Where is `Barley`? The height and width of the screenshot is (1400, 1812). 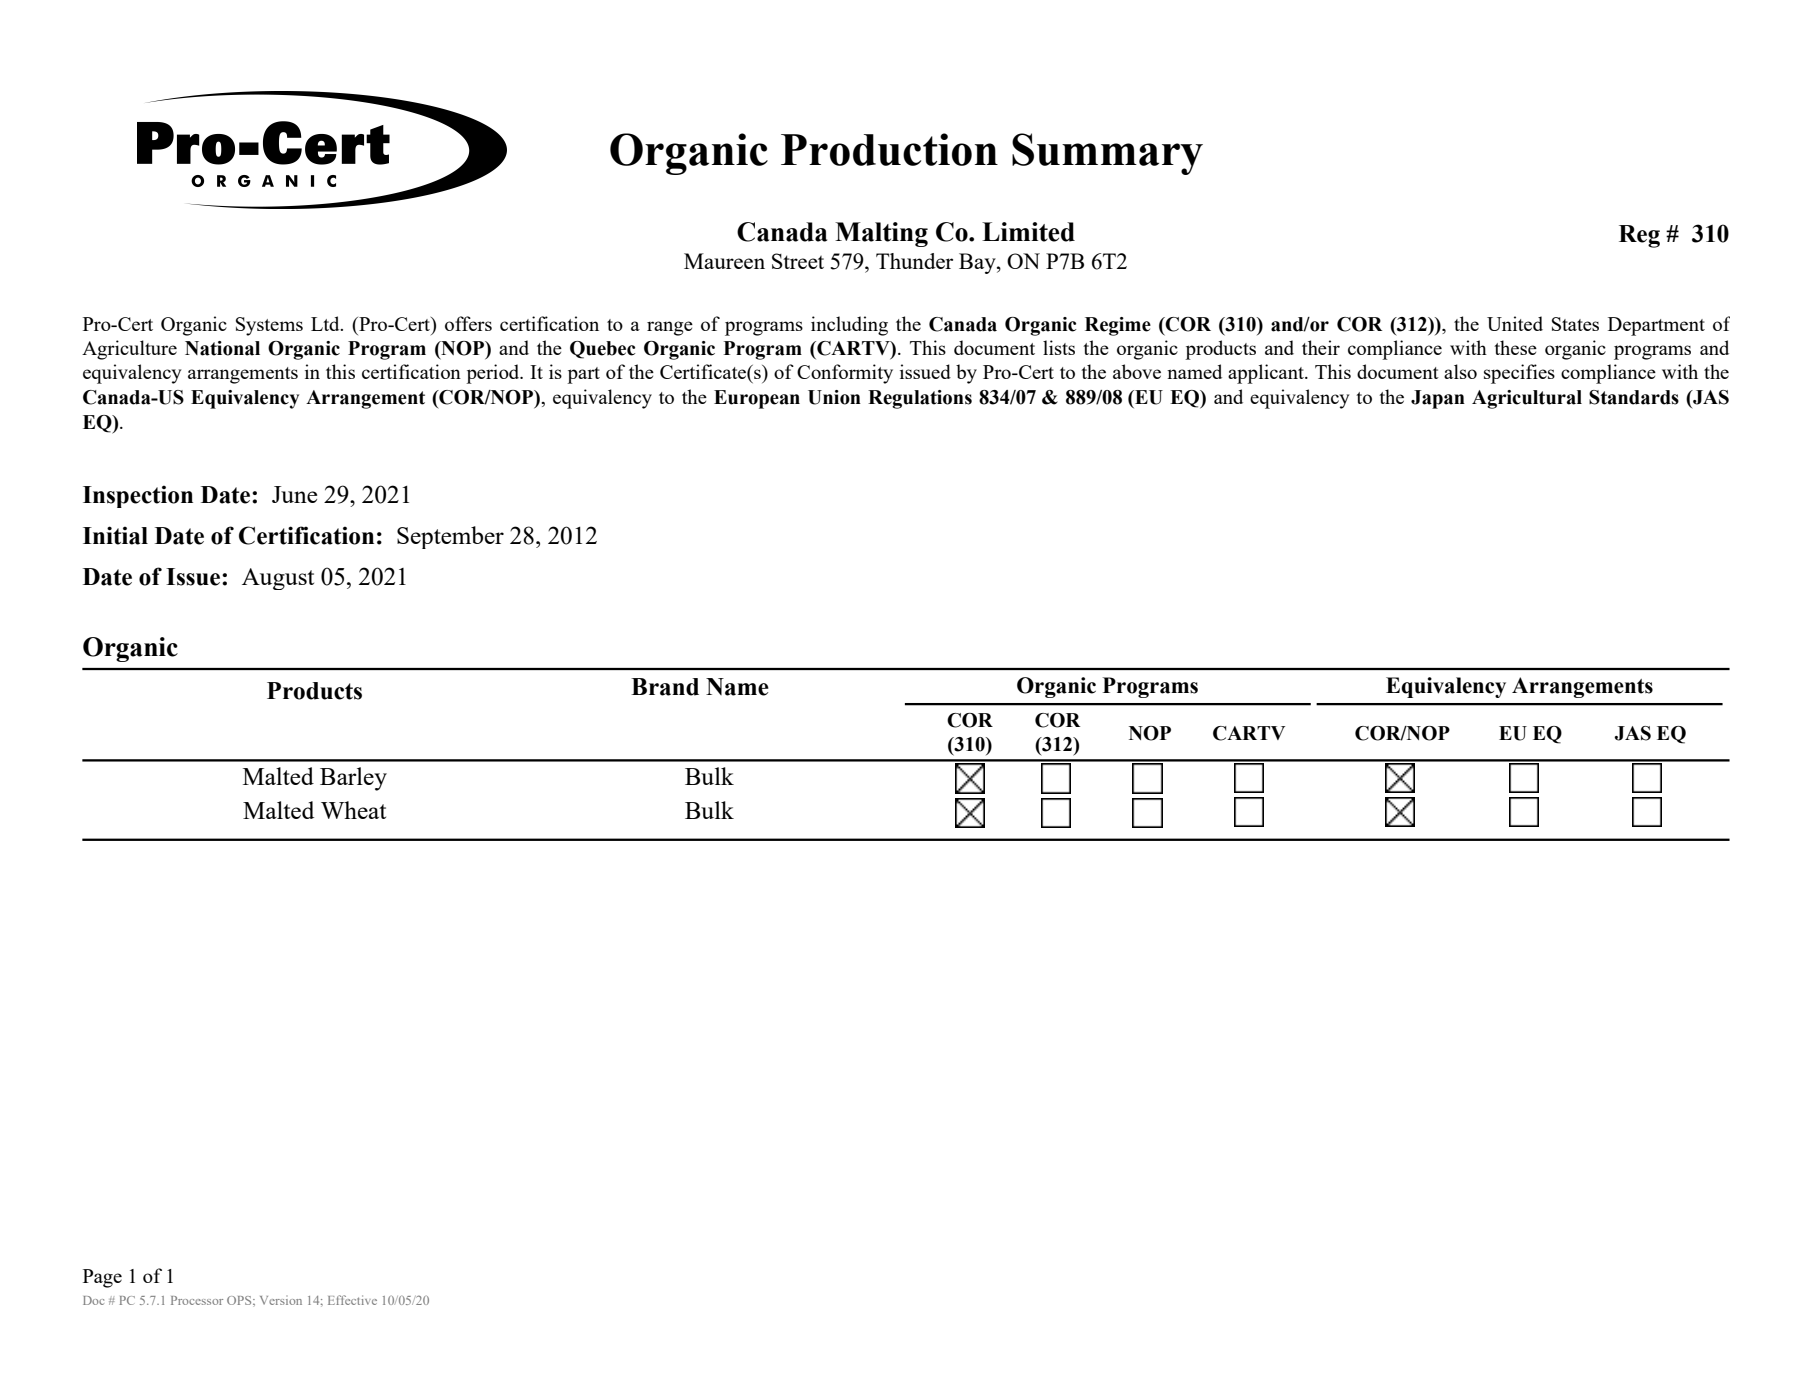 Barley is located at coordinates (353, 779).
